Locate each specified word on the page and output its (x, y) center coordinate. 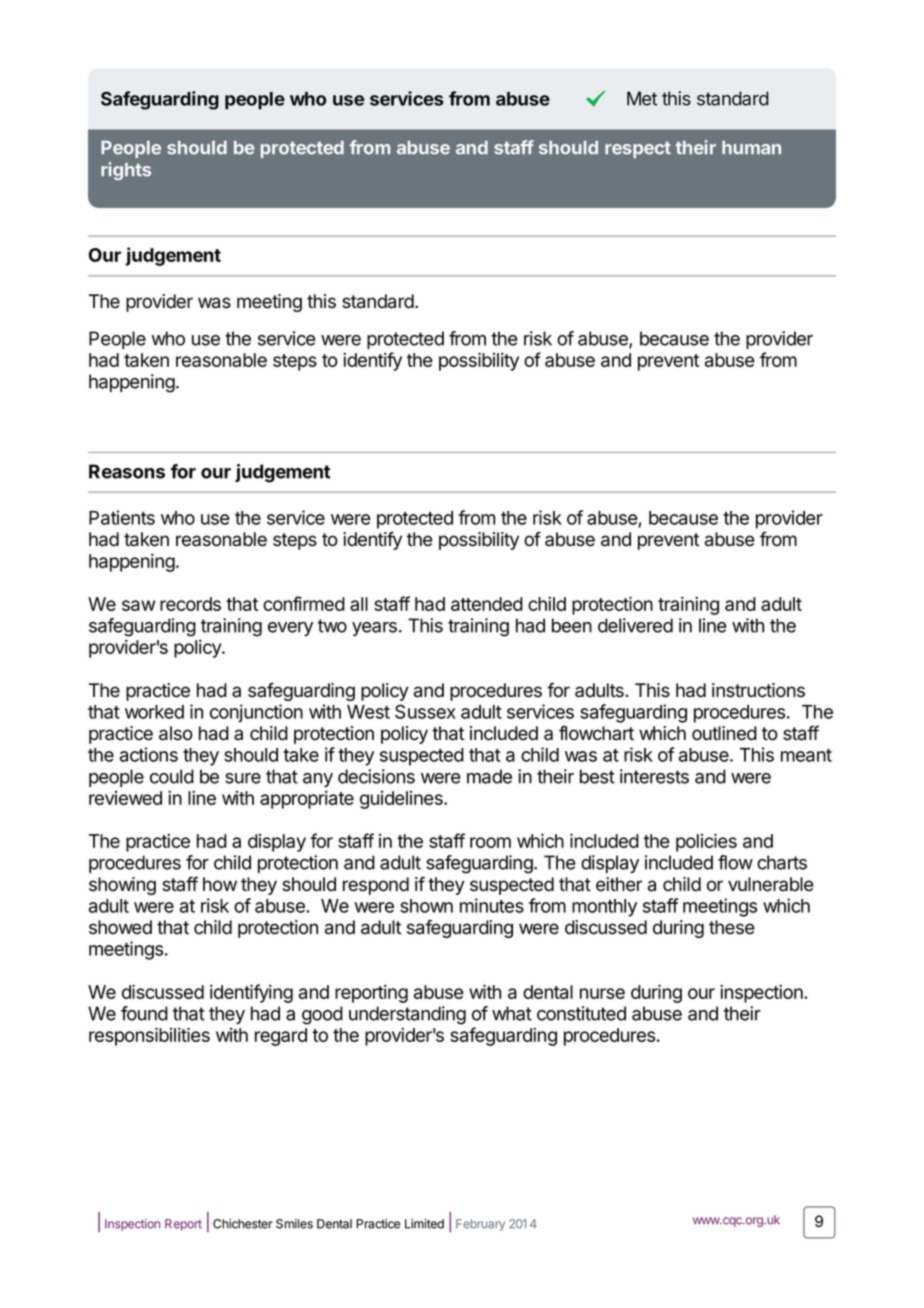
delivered (635, 625)
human (751, 148)
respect (638, 149)
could (172, 776)
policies (706, 842)
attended (487, 604)
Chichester (243, 1224)
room (490, 842)
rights (126, 171)
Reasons (127, 471)
